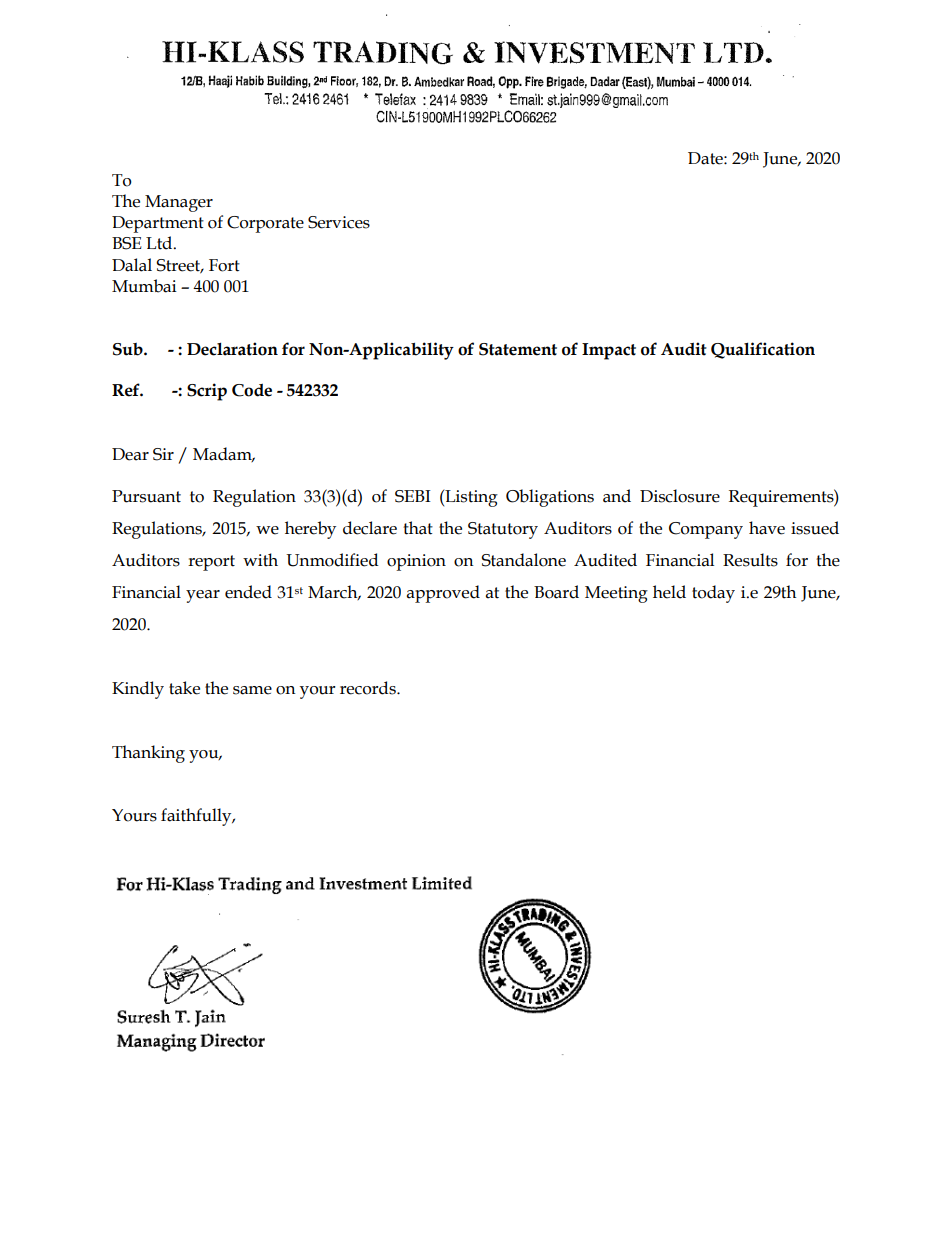 This screenshot has height=1233, width=952. Describe the element at coordinates (443, 594) in the screenshot. I see `approved` at that location.
